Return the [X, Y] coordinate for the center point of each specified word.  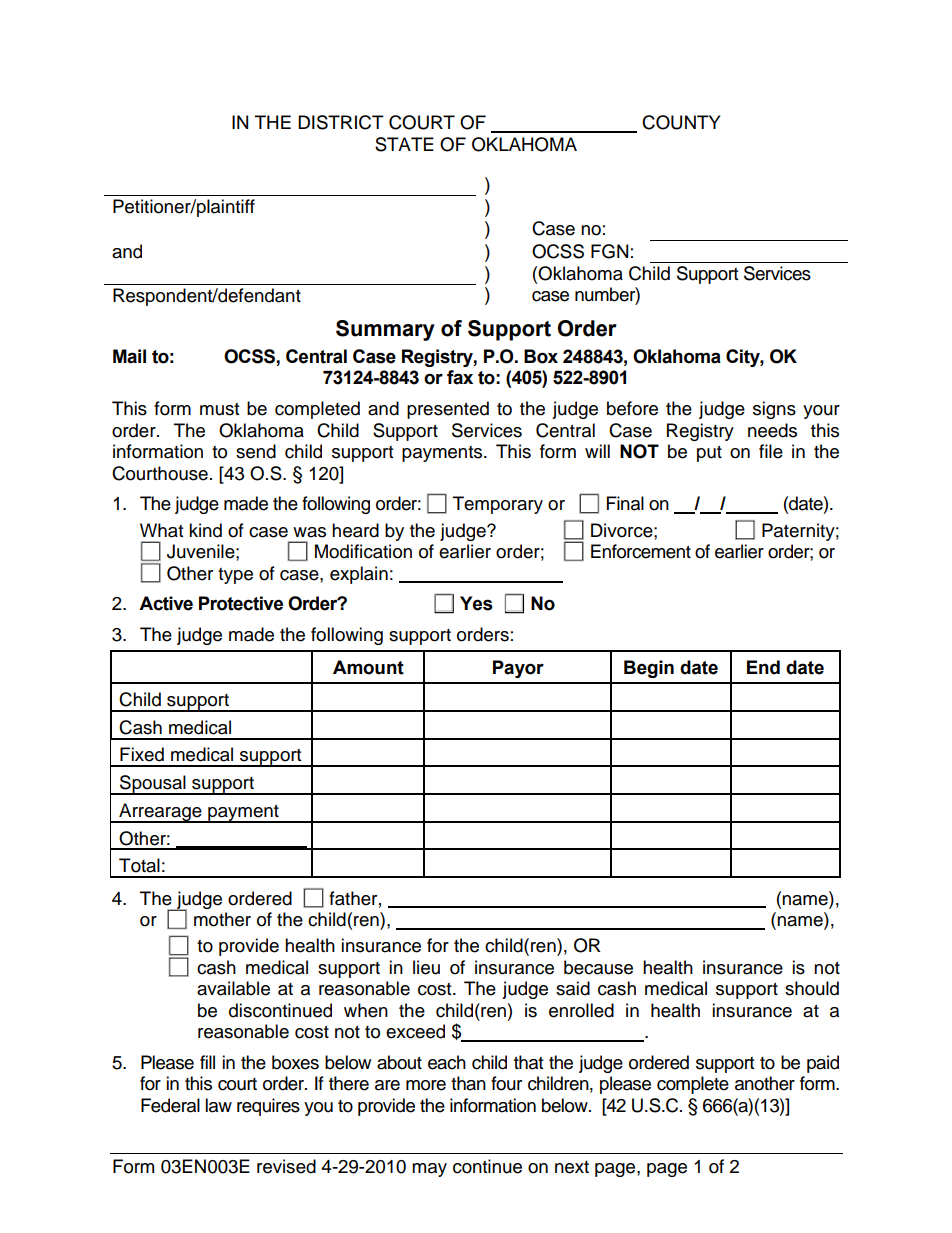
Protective [241, 603]
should [812, 988]
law [218, 1105]
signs [774, 410]
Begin [649, 669]
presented [448, 410]
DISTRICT [341, 122]
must [219, 409]
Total [139, 865]
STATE [404, 144]
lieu [426, 967]
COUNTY [681, 122]
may [429, 1170]
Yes [476, 603]
